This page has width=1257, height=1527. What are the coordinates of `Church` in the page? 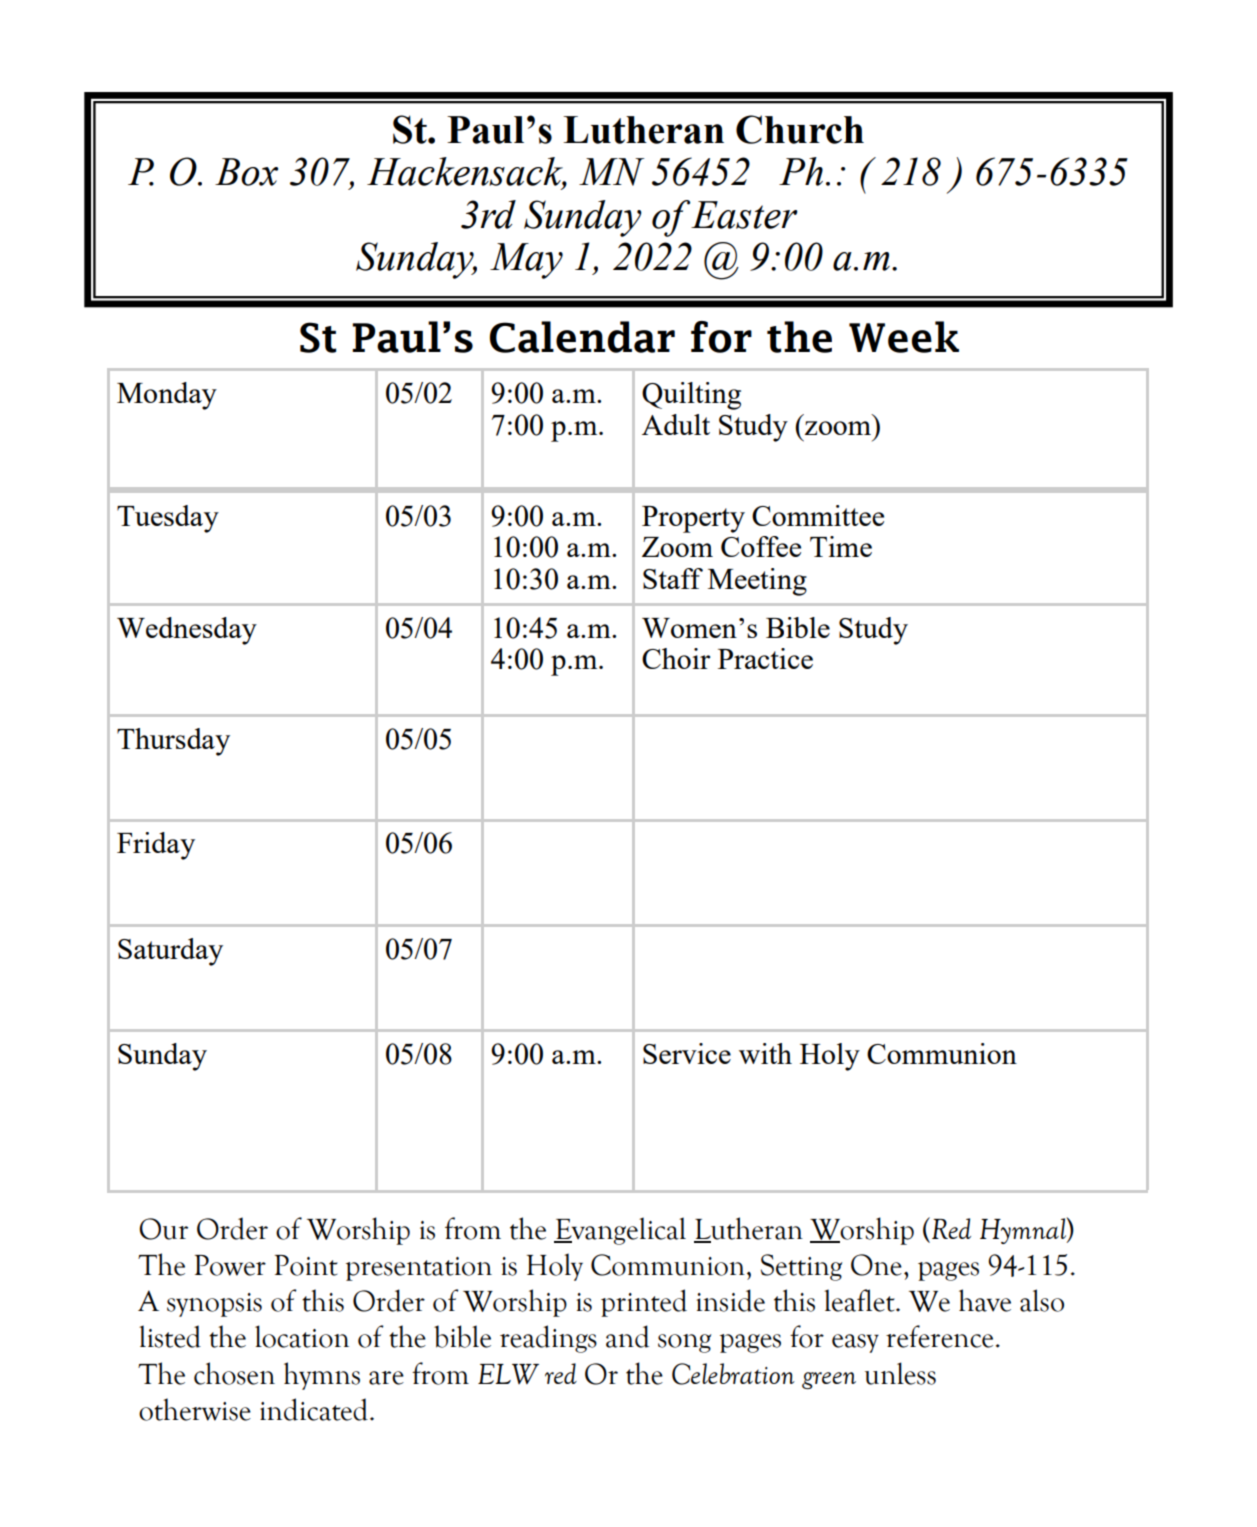 It's located at (800, 129).
